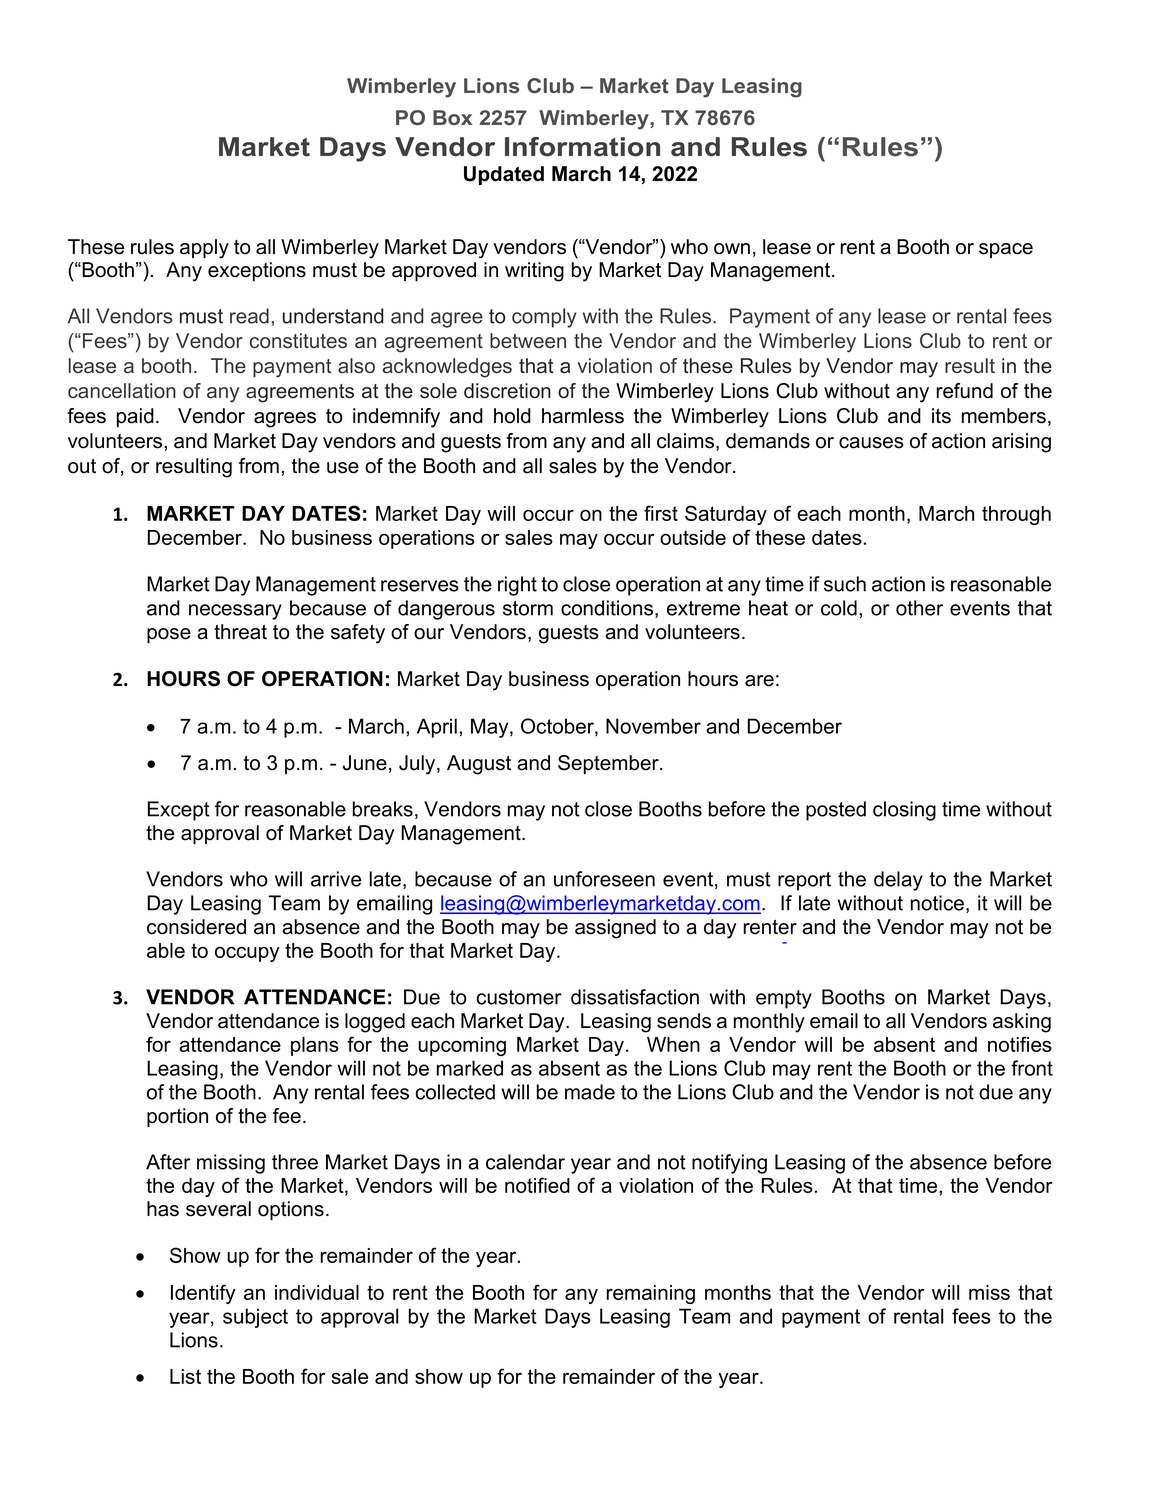  Describe the element at coordinates (365, 763) in the screenshot. I see `June` at that location.
